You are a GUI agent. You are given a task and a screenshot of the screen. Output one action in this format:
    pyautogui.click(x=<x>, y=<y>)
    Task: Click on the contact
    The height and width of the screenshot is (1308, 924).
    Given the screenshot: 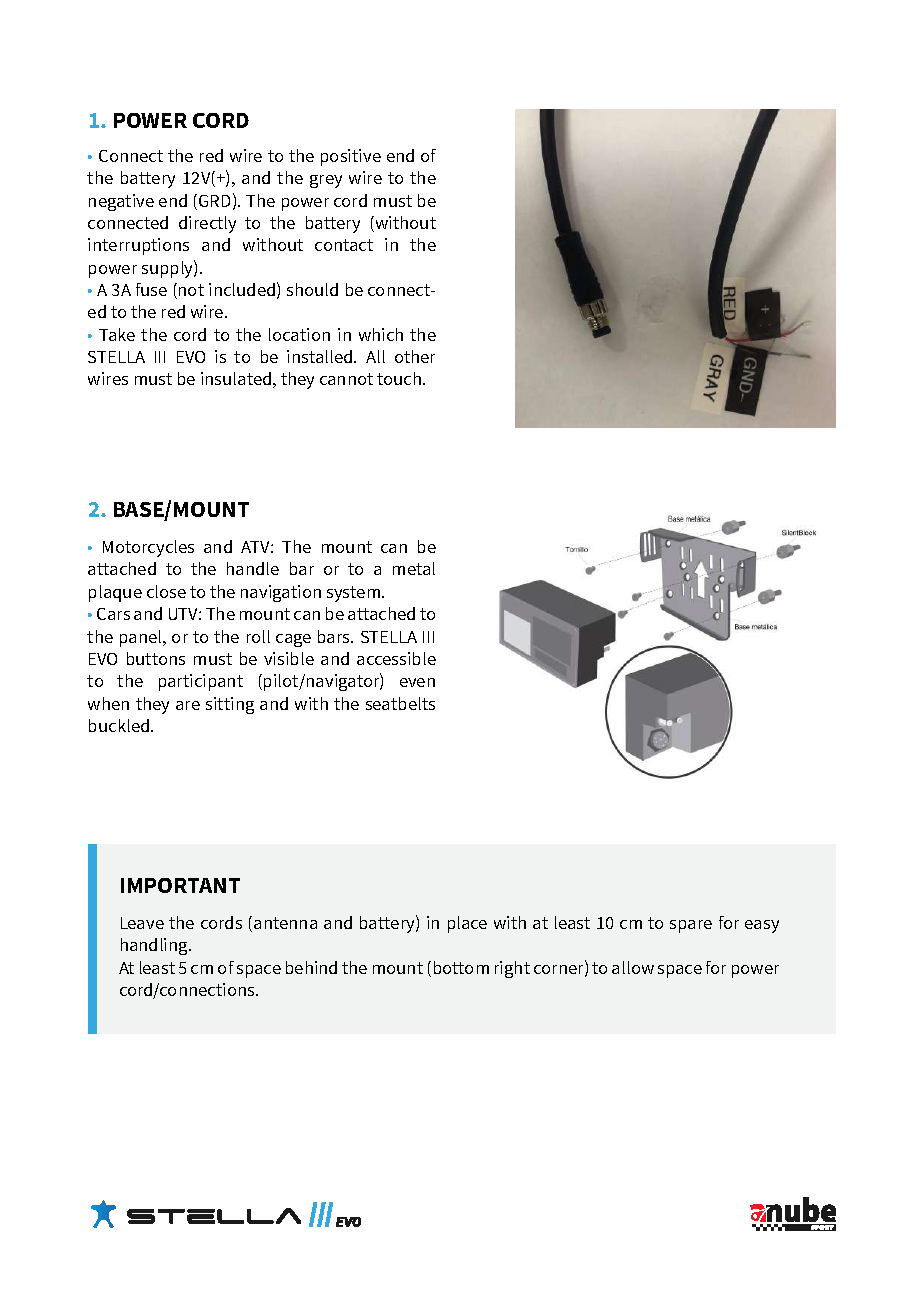 What is the action you would take?
    pyautogui.click(x=344, y=245)
